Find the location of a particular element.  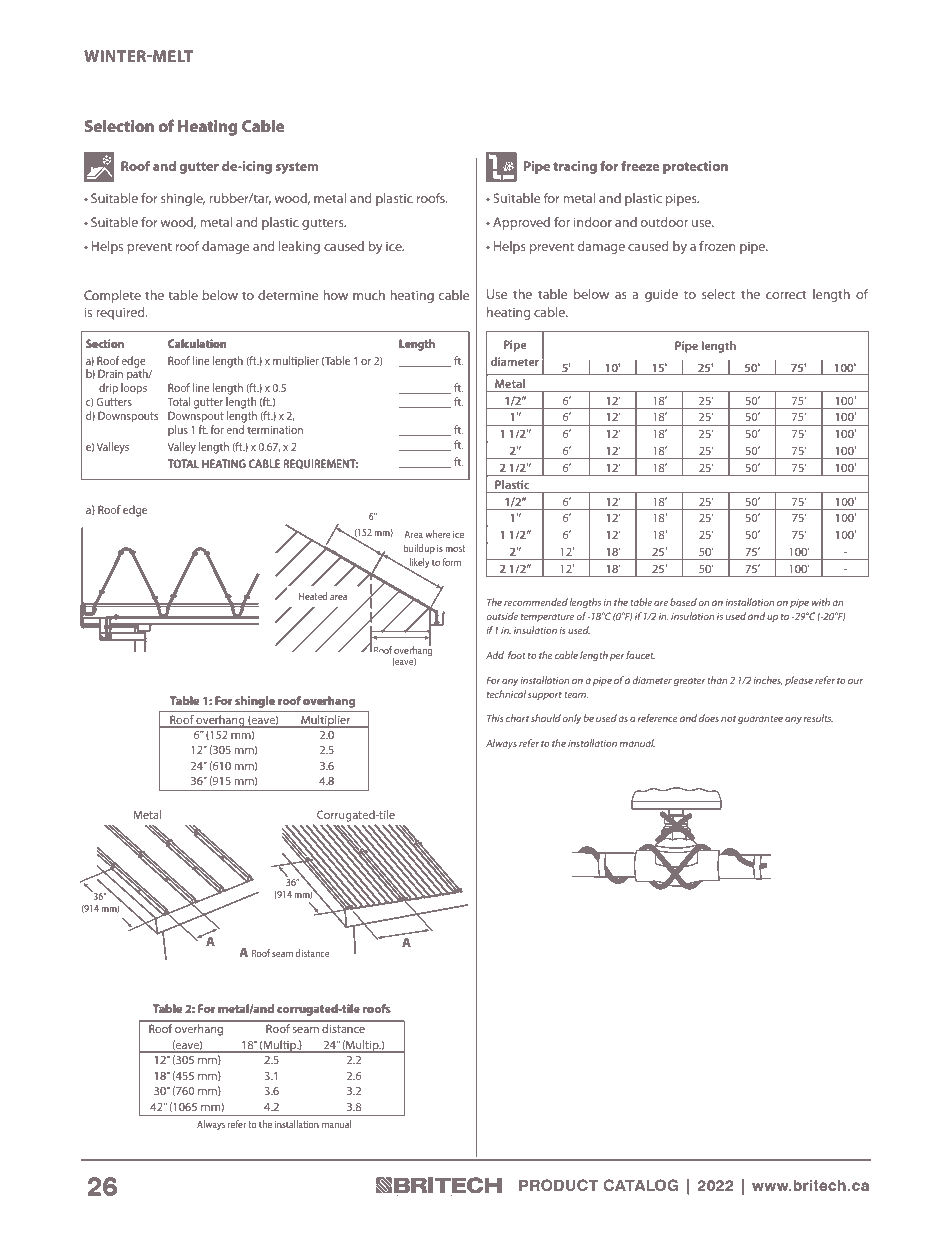

system is located at coordinates (297, 168).
